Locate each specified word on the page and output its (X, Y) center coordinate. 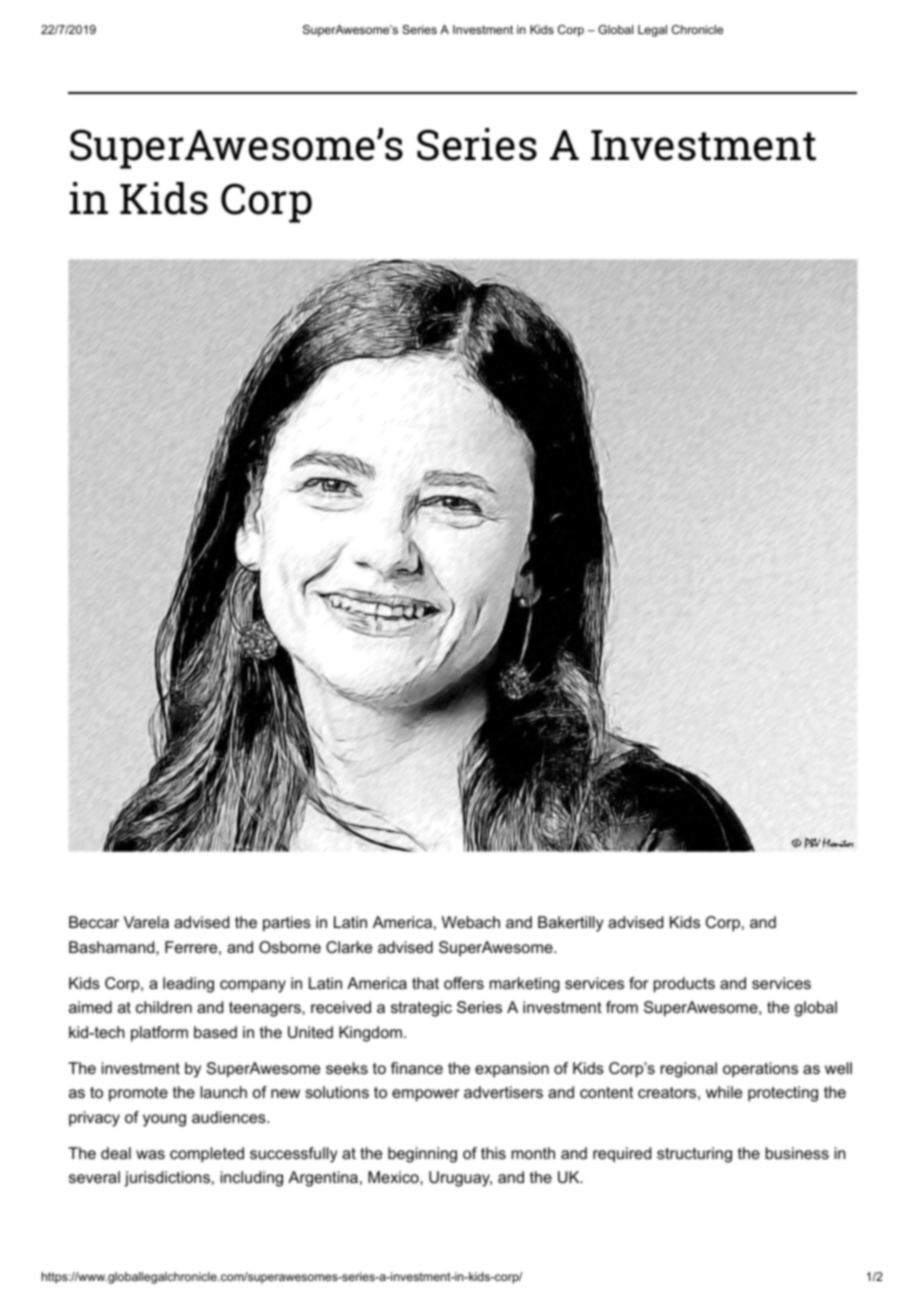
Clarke (349, 947)
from (622, 1007)
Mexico (394, 1177)
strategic (421, 1009)
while (724, 1092)
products (684, 985)
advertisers (503, 1092)
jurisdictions (167, 1179)
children (164, 1007)
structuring (694, 1155)
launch (223, 1092)
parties (287, 924)
